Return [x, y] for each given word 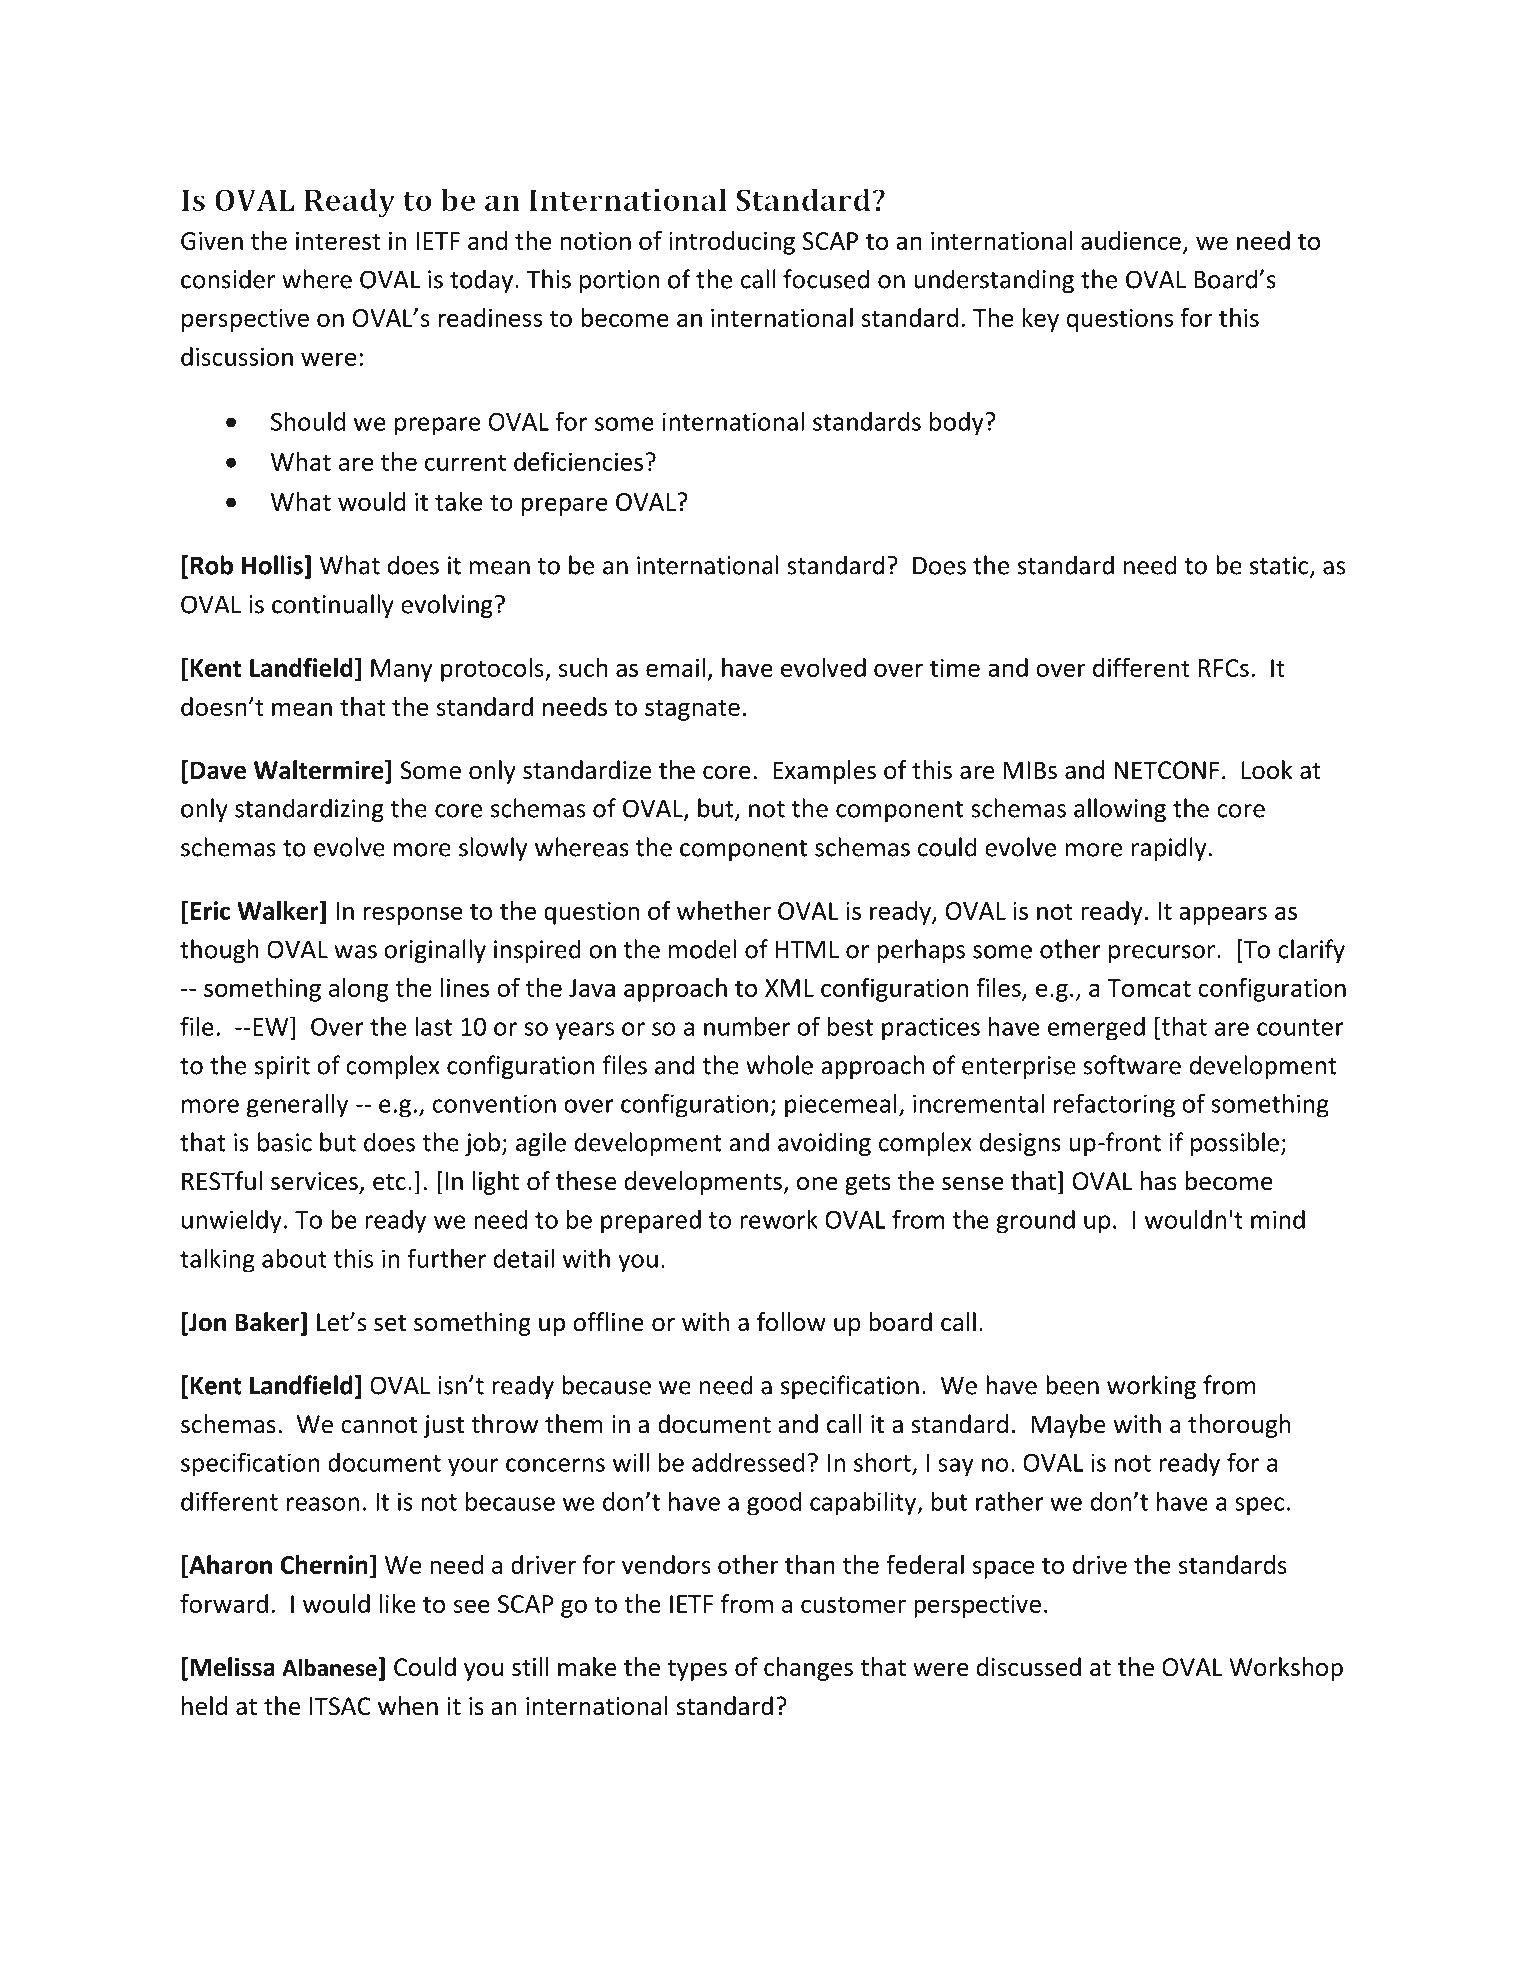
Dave [218, 770]
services [314, 1181]
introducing [732, 243]
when [408, 1706]
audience [1131, 240]
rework [779, 1219]
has [1159, 1181]
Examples [824, 772]
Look [1267, 770]
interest [338, 241]
